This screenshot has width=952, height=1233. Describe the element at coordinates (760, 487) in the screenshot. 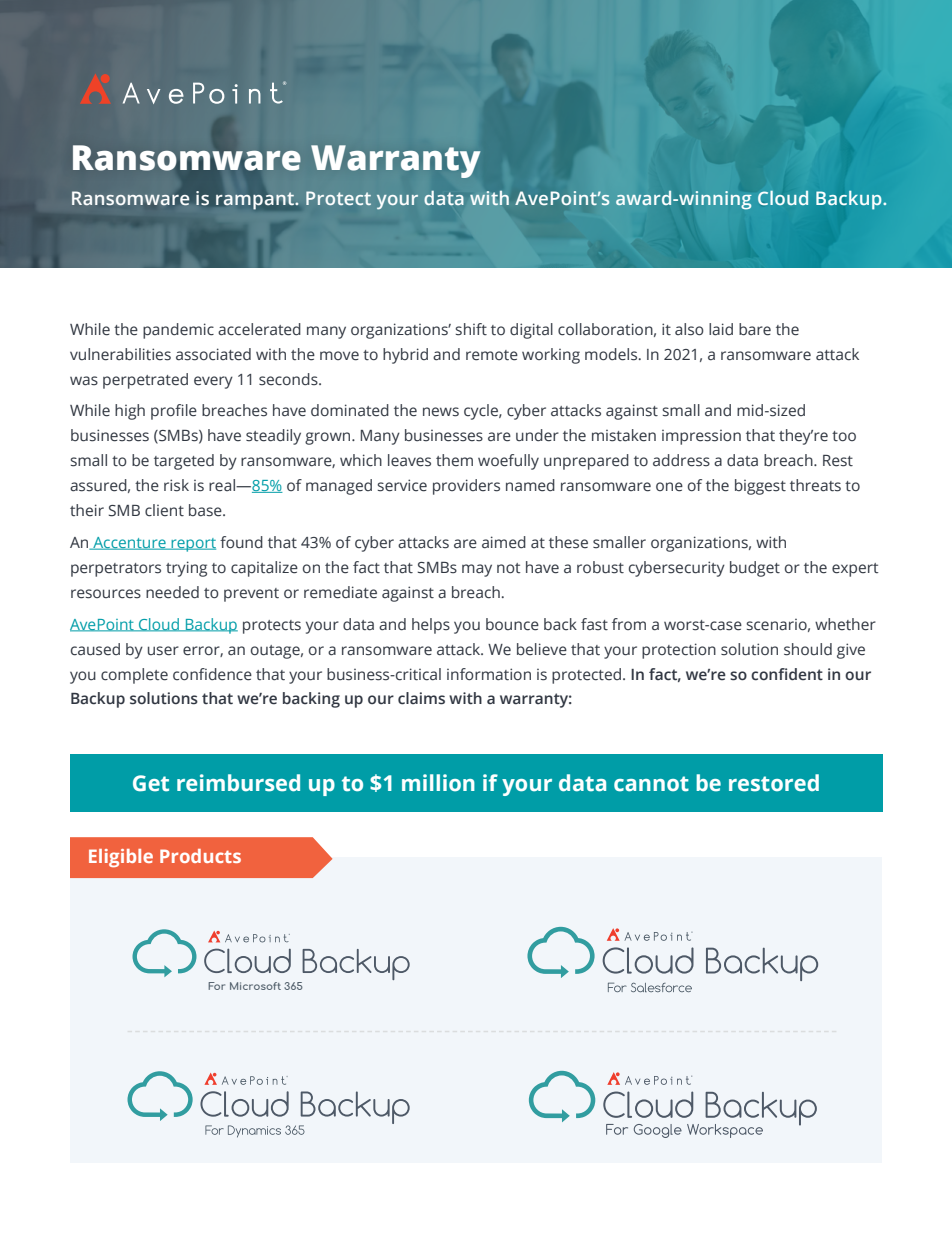

I see `biggest` at that location.
